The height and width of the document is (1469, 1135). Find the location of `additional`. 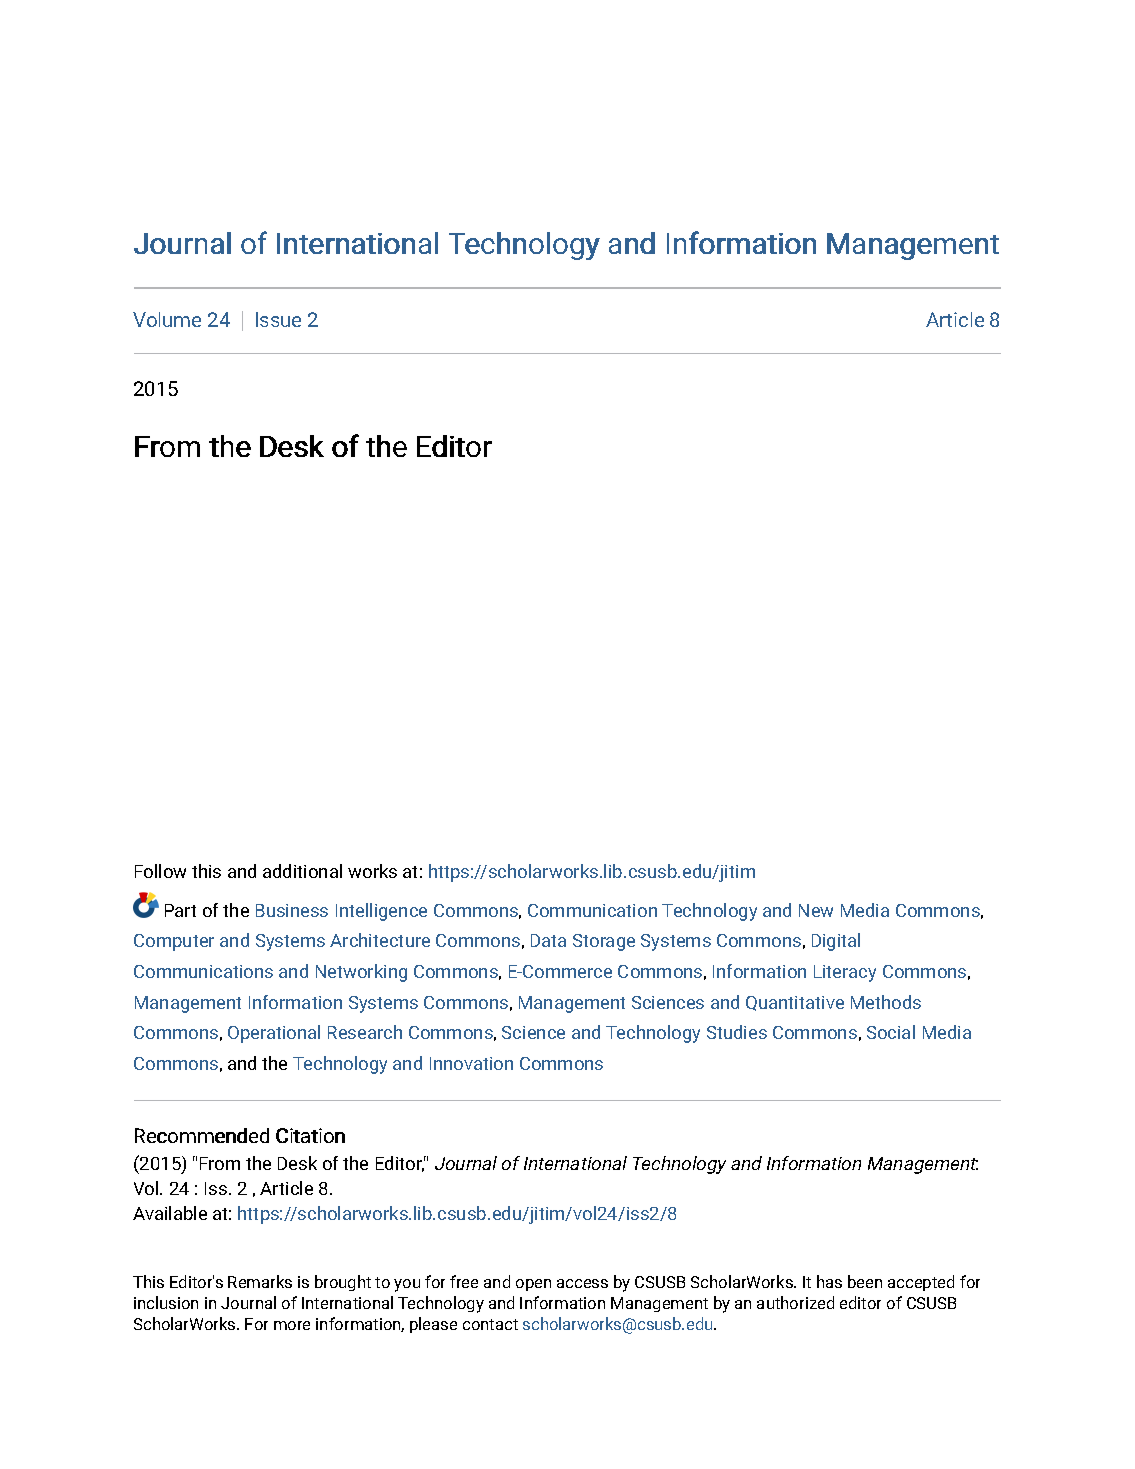

additional is located at coordinates (302, 871).
